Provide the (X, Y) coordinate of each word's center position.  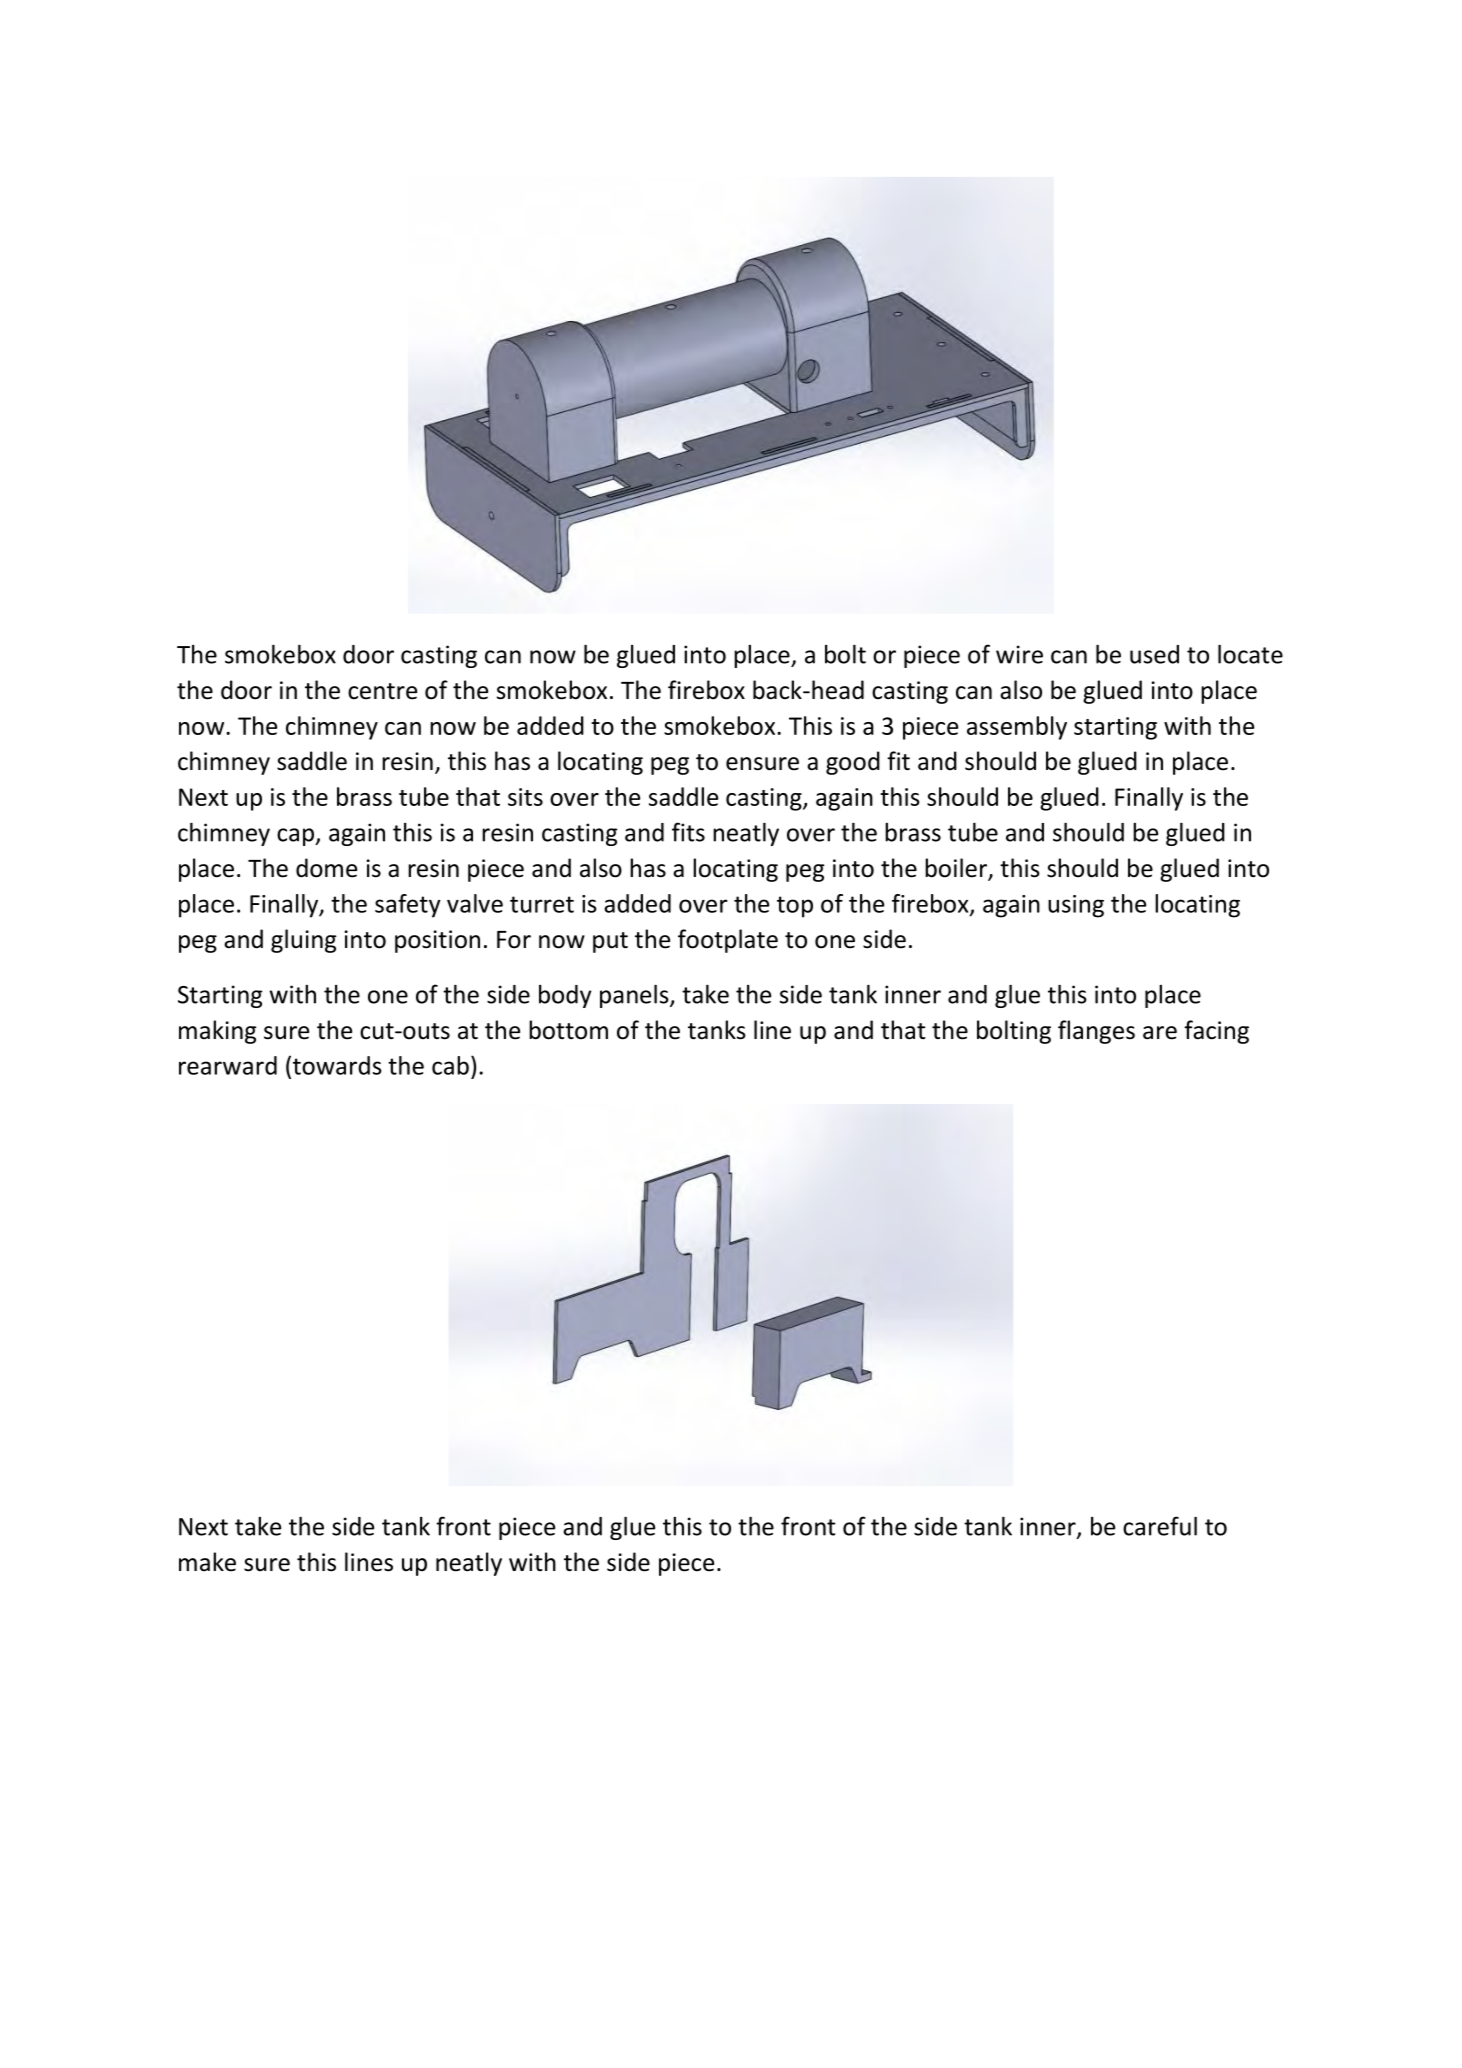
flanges (1096, 1032)
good (853, 763)
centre (382, 691)
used (1154, 654)
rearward (228, 1065)
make (207, 1562)
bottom (568, 1030)
